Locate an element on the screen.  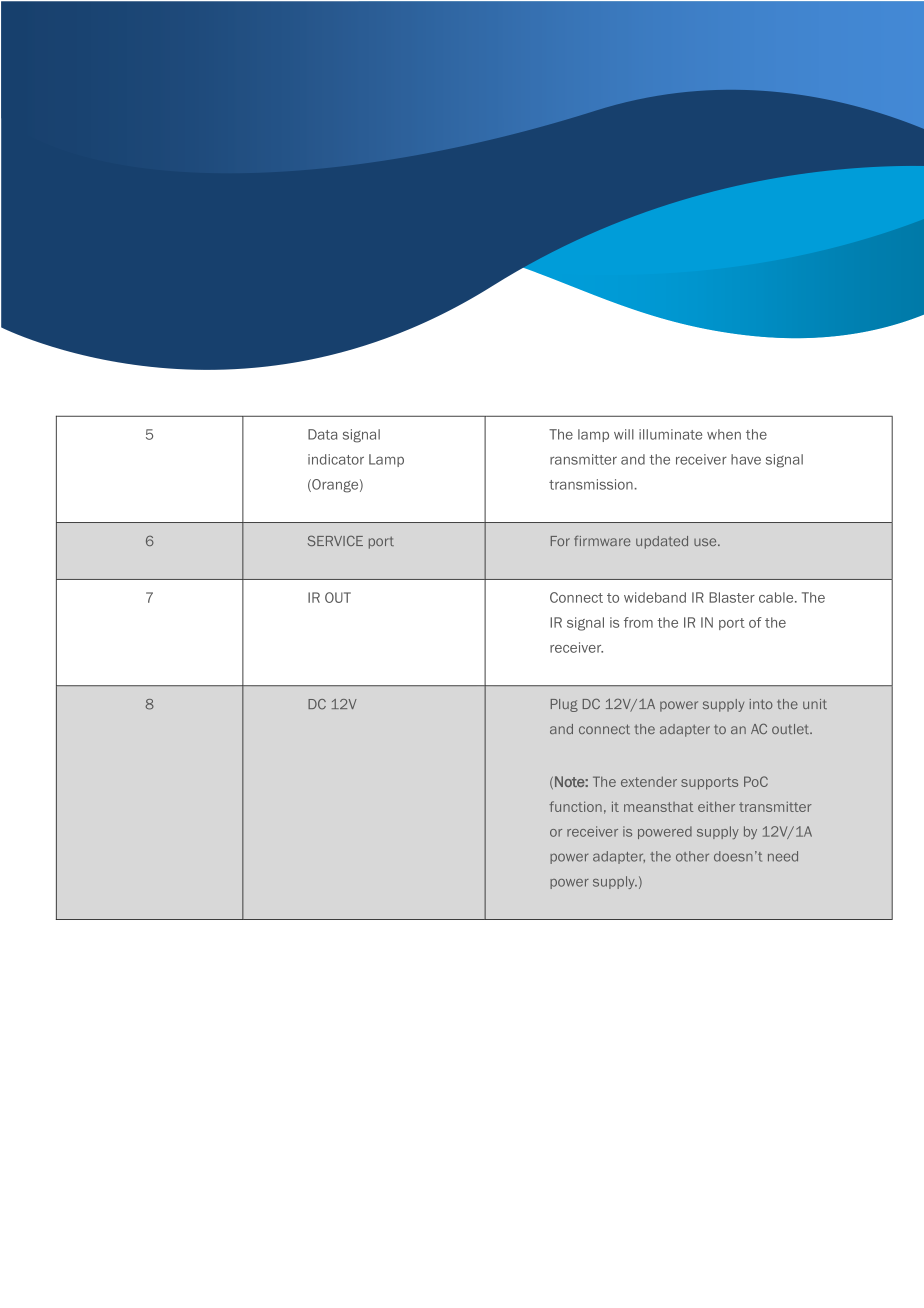
need is located at coordinates (783, 856).
